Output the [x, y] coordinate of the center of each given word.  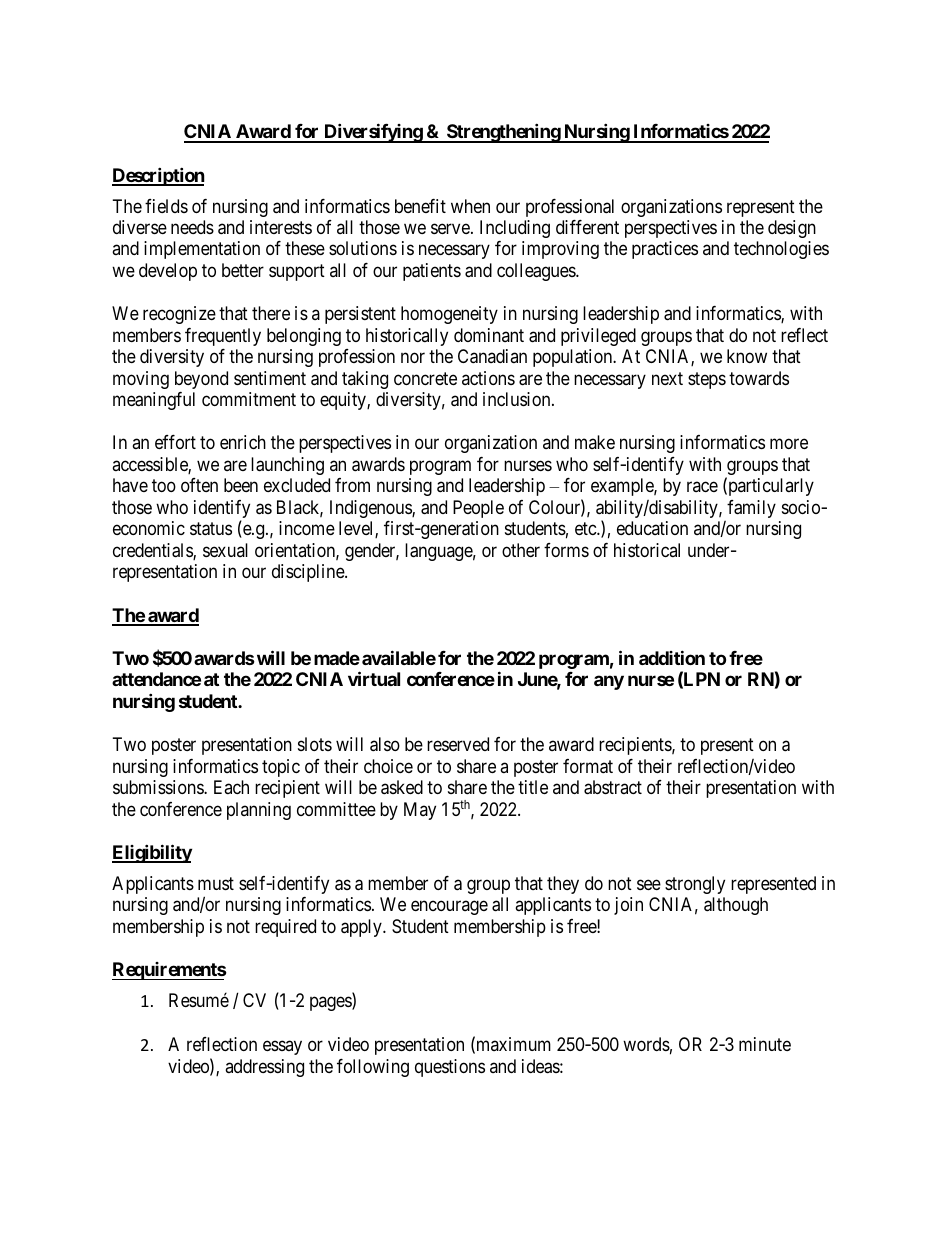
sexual [225, 550]
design [792, 229]
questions [450, 1068]
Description [158, 176]
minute [765, 1044]
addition [672, 657]
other [521, 550]
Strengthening [503, 133]
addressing [264, 1068]
